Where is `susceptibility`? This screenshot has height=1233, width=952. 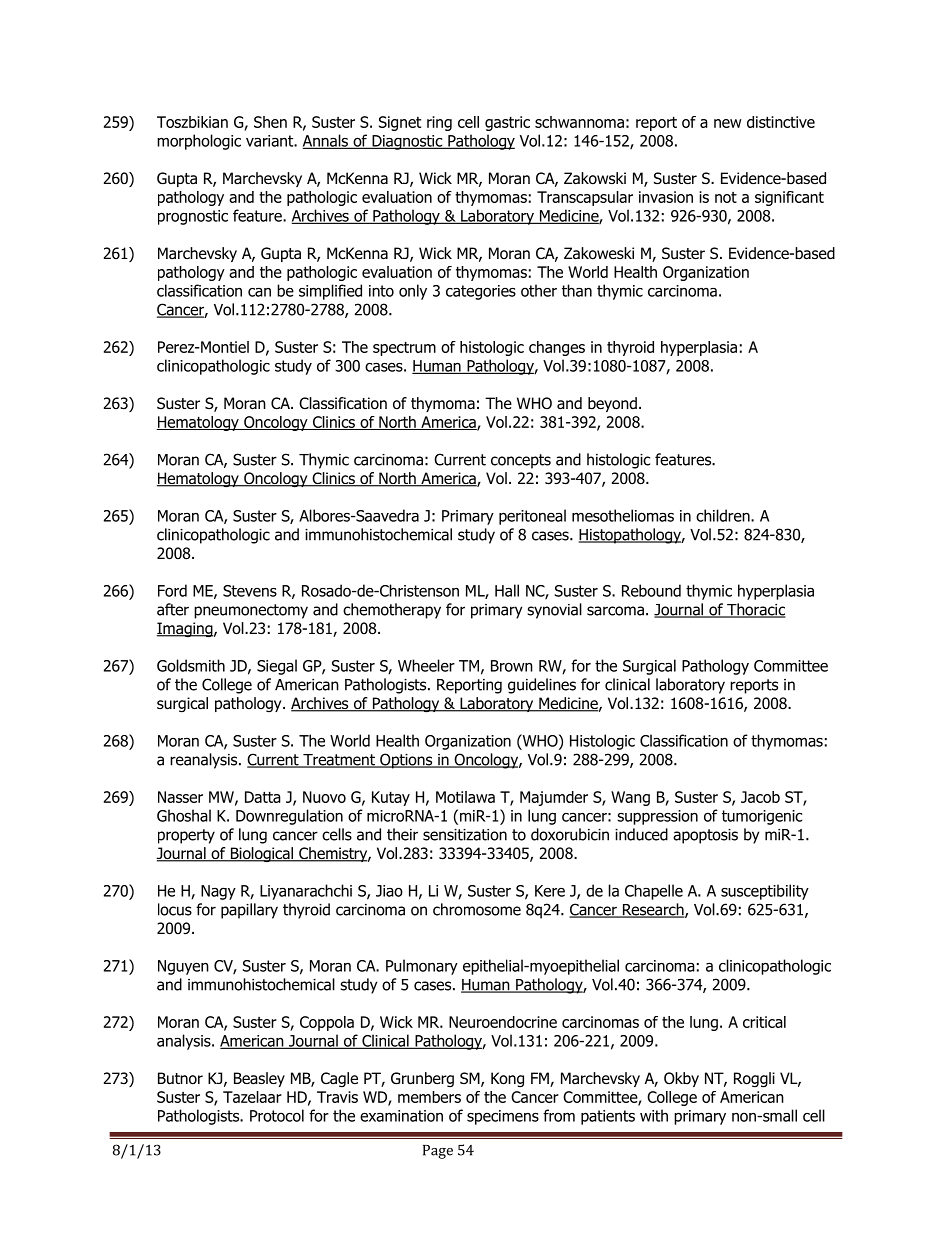 susceptibility is located at coordinates (765, 892).
